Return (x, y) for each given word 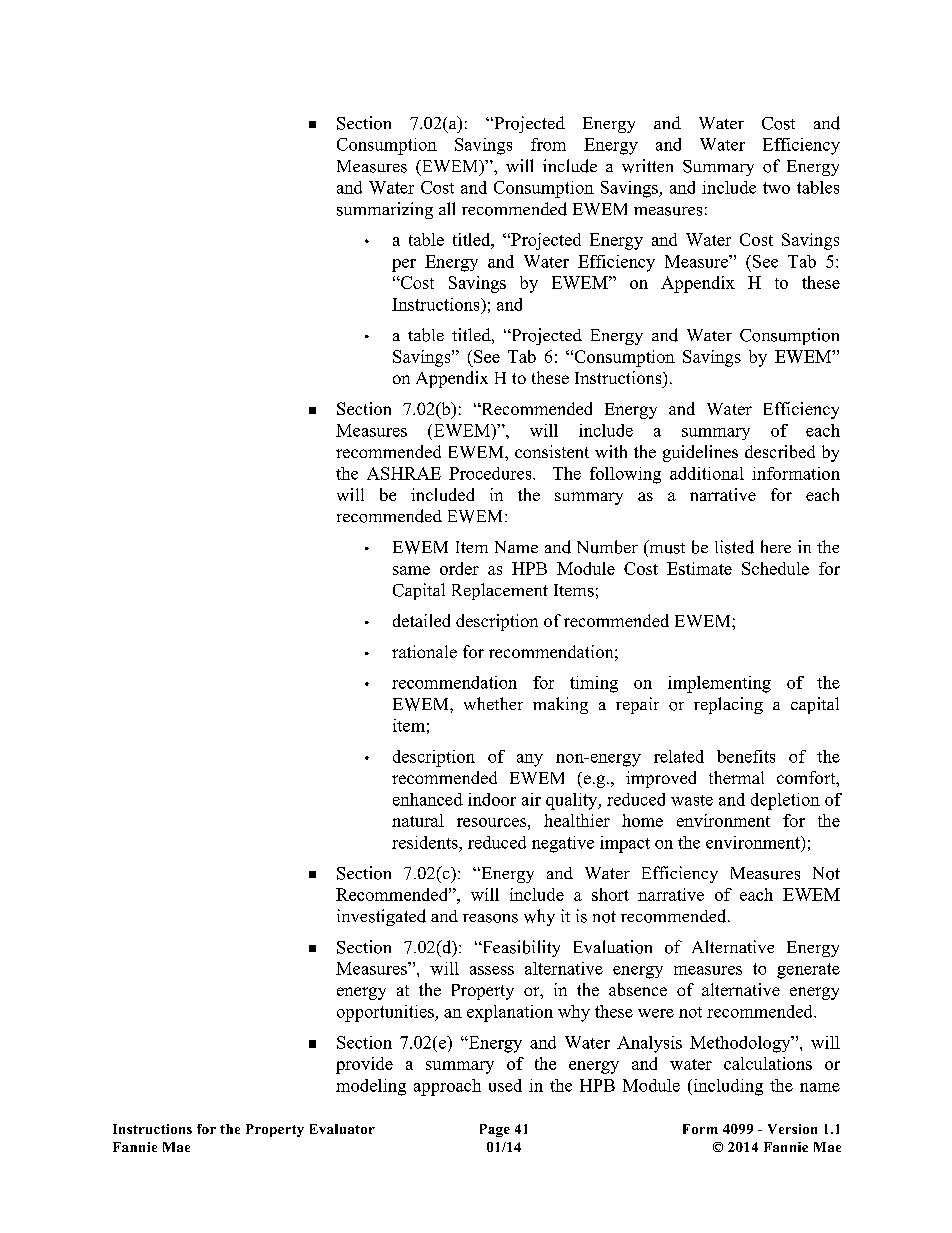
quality (573, 801)
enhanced (428, 799)
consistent (552, 451)
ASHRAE (404, 473)
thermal (736, 777)
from (548, 144)
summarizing (385, 210)
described (780, 451)
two (776, 188)
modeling (371, 1087)
